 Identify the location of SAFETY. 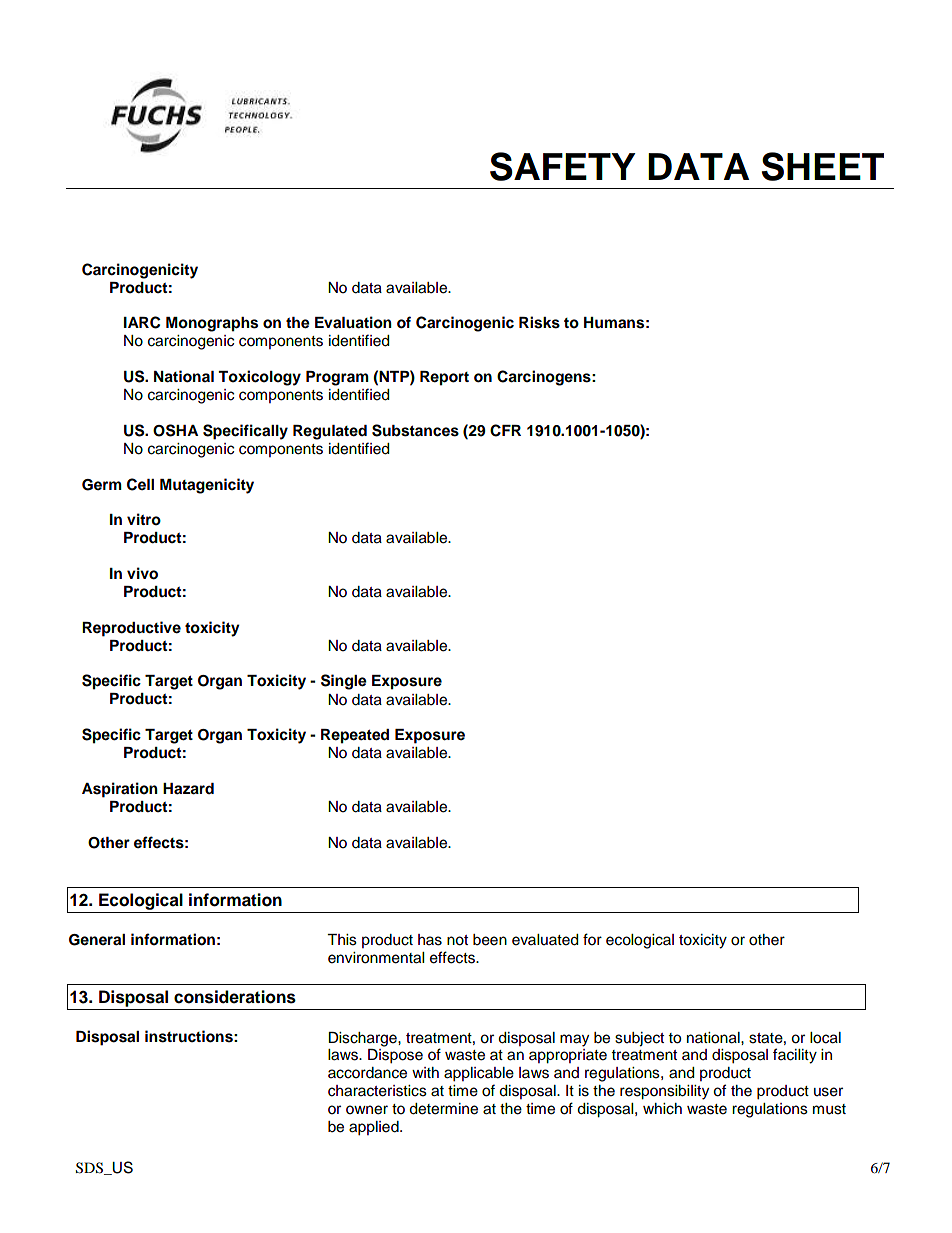
(563, 166).
